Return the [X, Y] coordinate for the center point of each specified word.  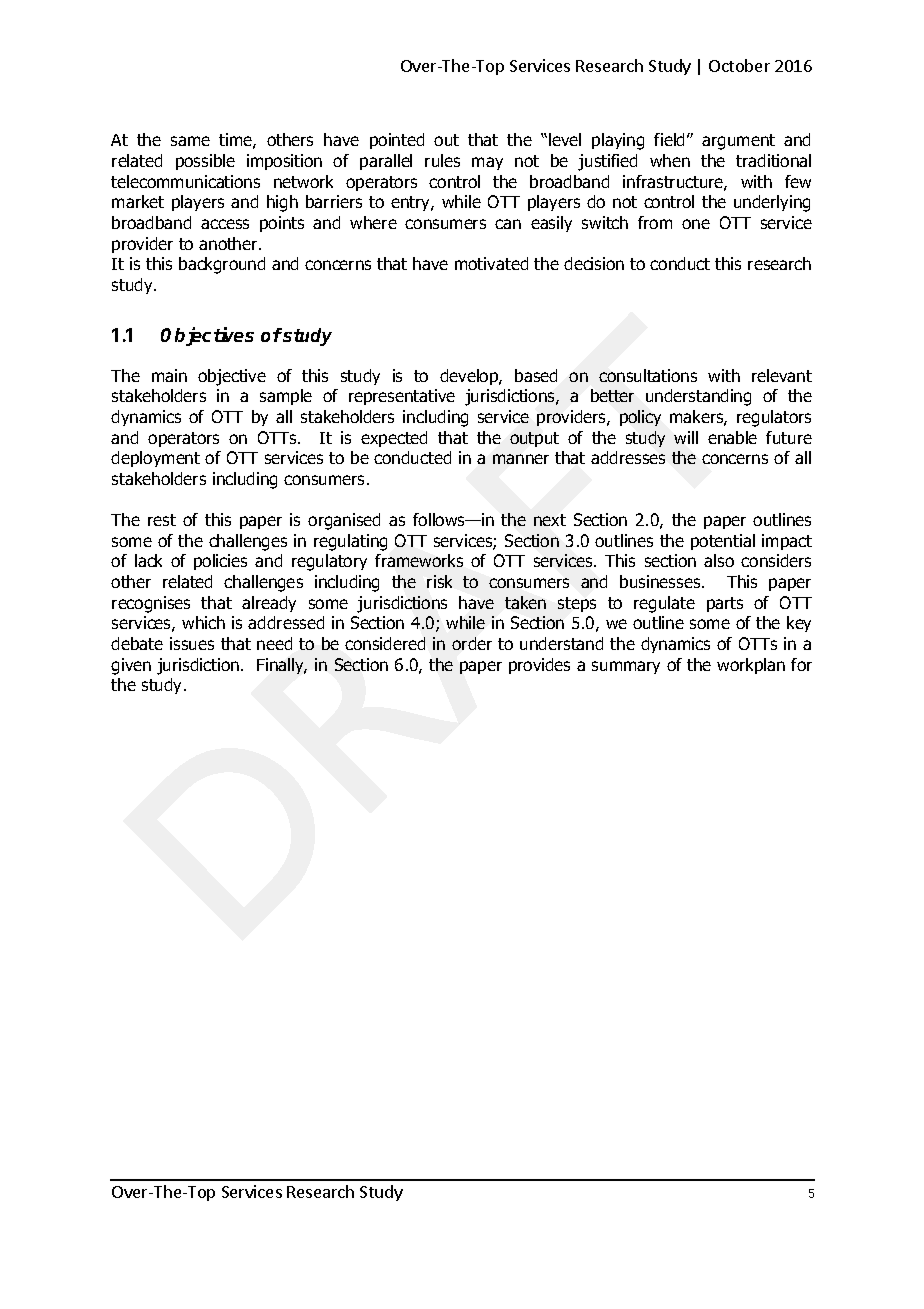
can [508, 224]
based [536, 375]
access [225, 224]
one [696, 224]
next [550, 520]
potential [723, 542]
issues [192, 643]
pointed [397, 141]
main [169, 375]
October [739, 65]
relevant [782, 375]
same [190, 141]
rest [162, 520]
